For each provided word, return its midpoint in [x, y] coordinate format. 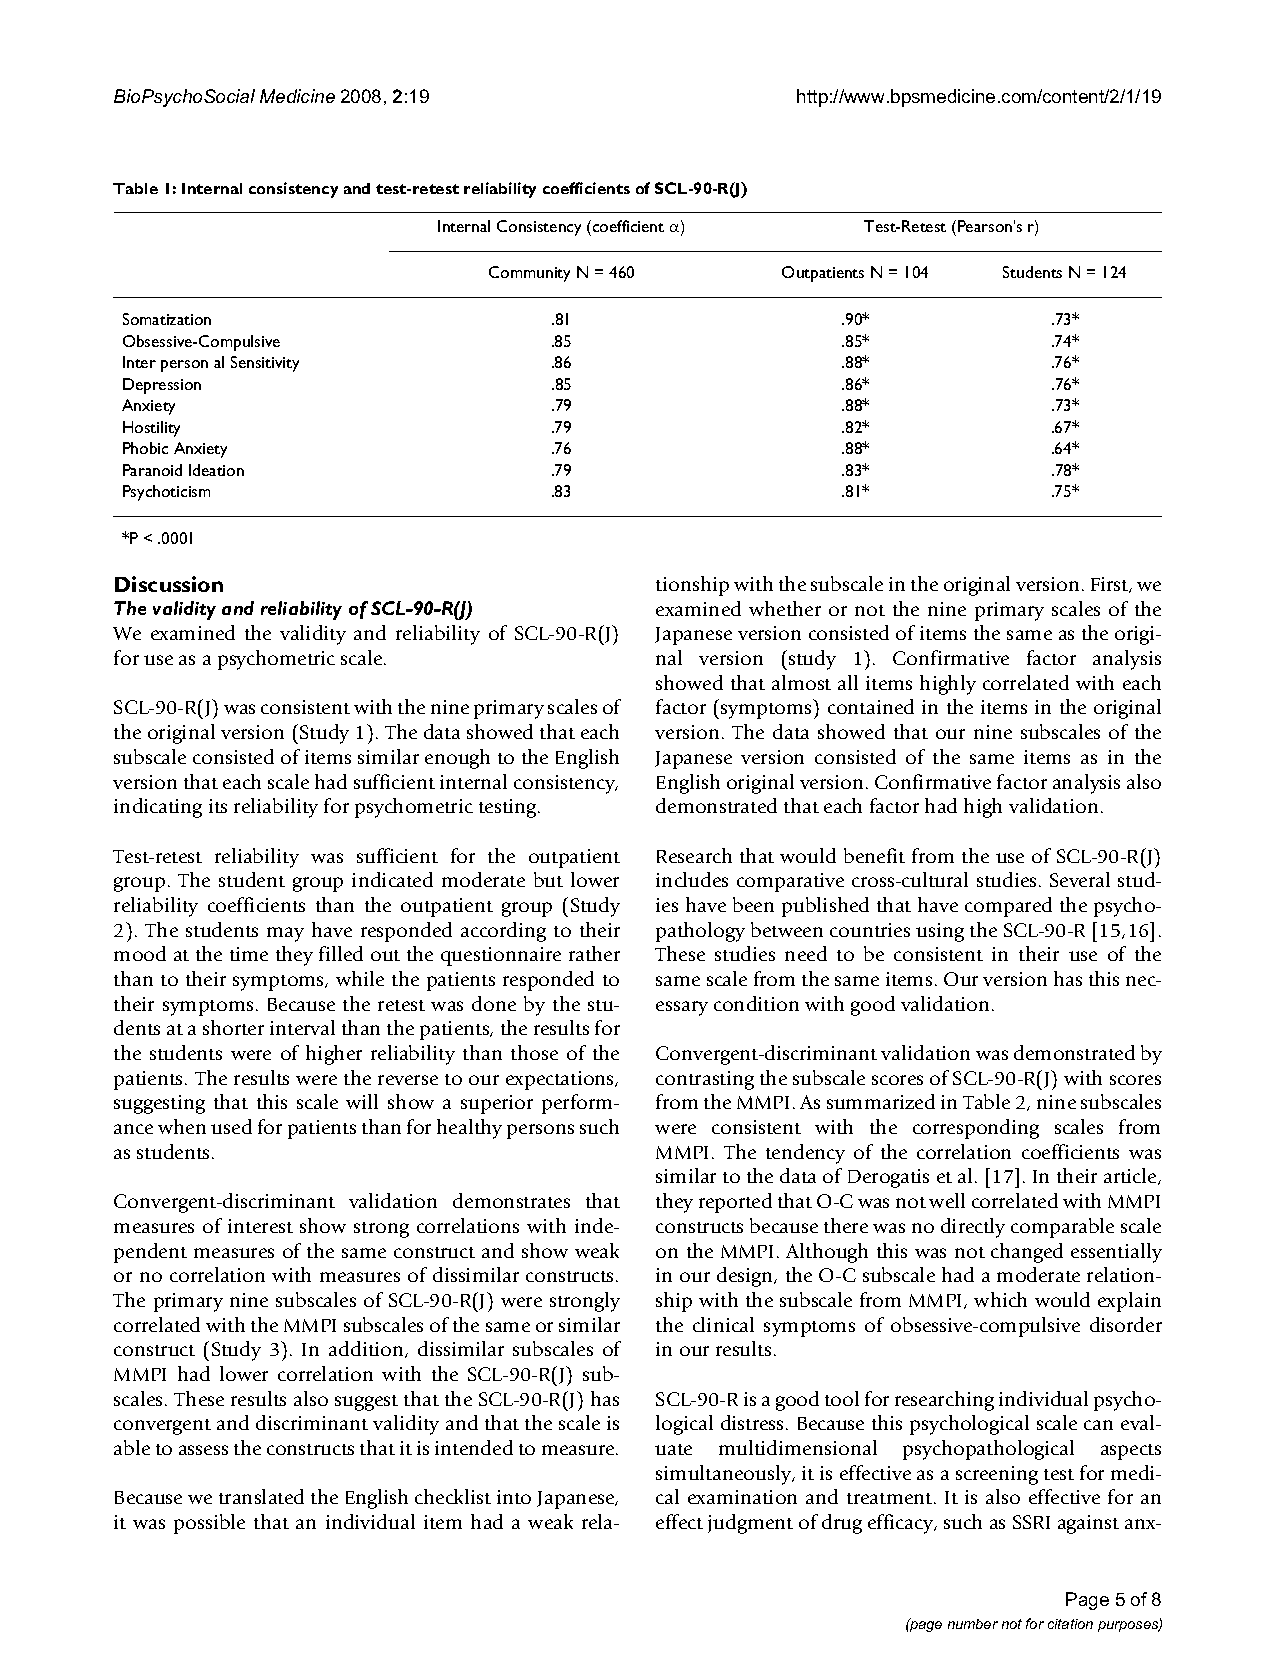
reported [735, 1203]
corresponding [976, 1129]
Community [529, 274]
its [218, 806]
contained [871, 706]
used [231, 1126]
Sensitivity [265, 364]
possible [209, 1524]
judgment [750, 1524]
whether [785, 608]
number [973, 1624]
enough [457, 759]
